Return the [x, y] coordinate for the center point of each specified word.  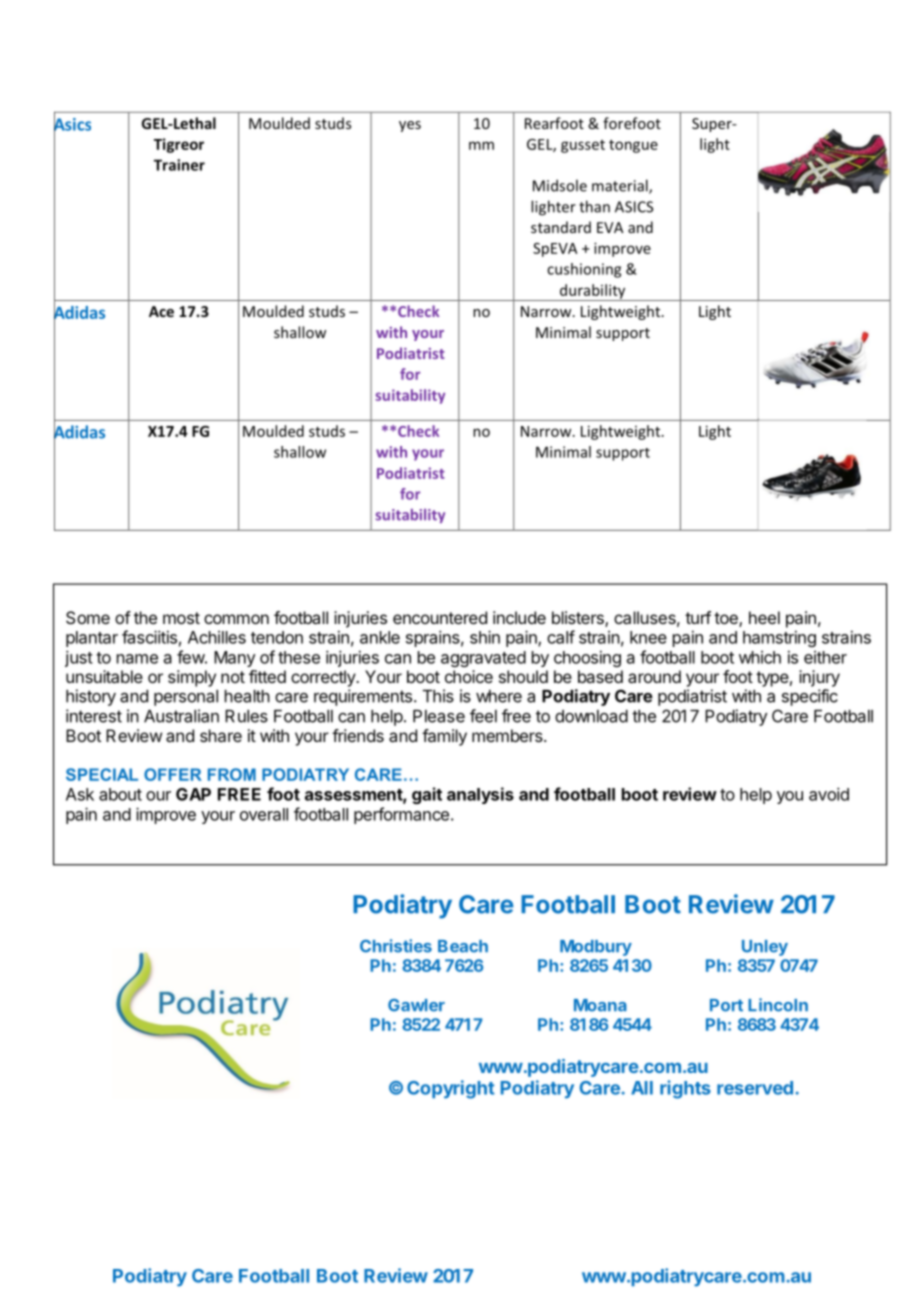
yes [410, 126]
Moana [600, 1005]
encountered [440, 617]
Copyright [451, 1089]
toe [727, 619]
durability [593, 292]
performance [401, 815]
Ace [161, 311]
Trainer [179, 165]
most [181, 618]
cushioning [584, 270]
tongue [633, 146]
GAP [193, 794]
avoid [829, 794]
